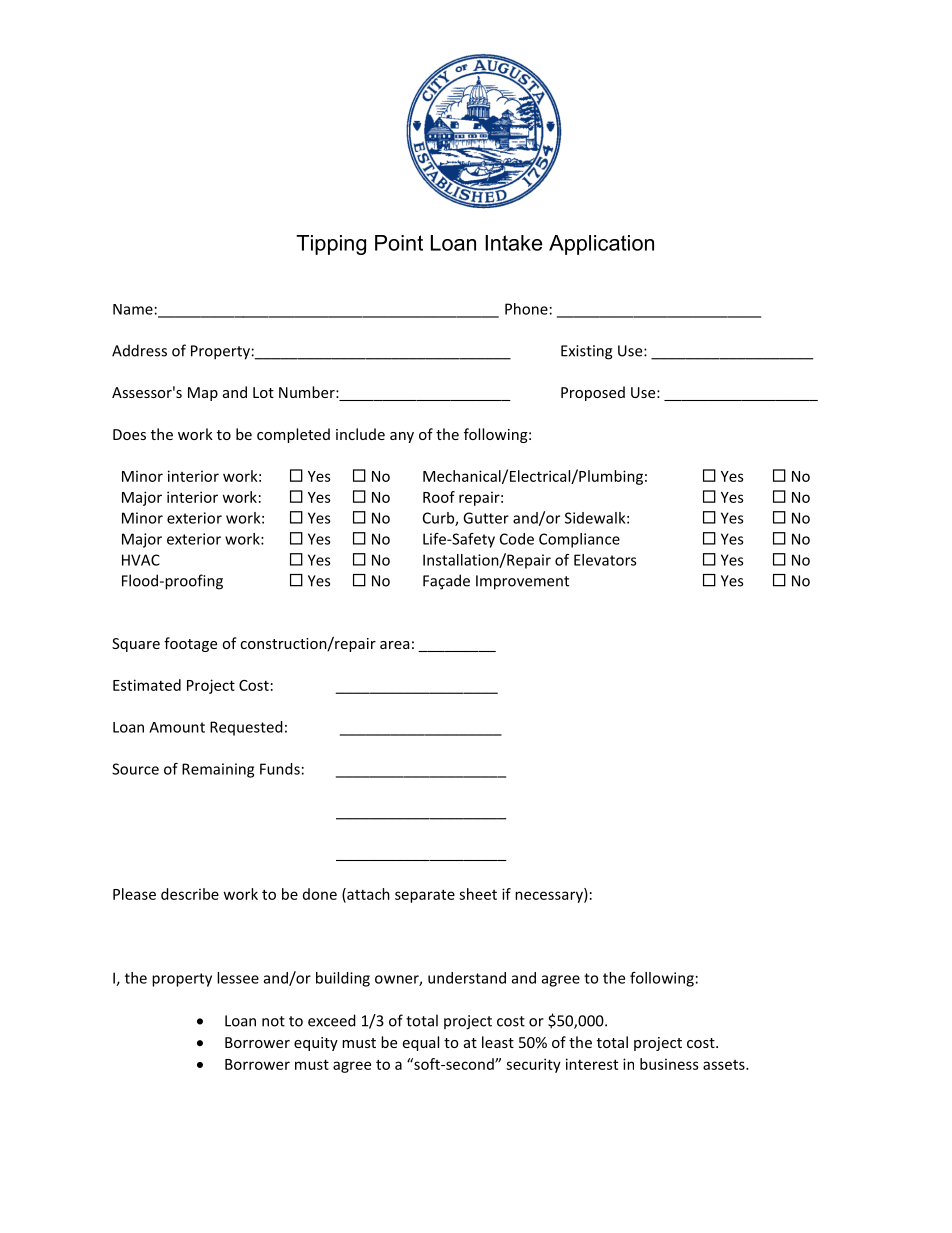  I want to click on area, so click(394, 645).
